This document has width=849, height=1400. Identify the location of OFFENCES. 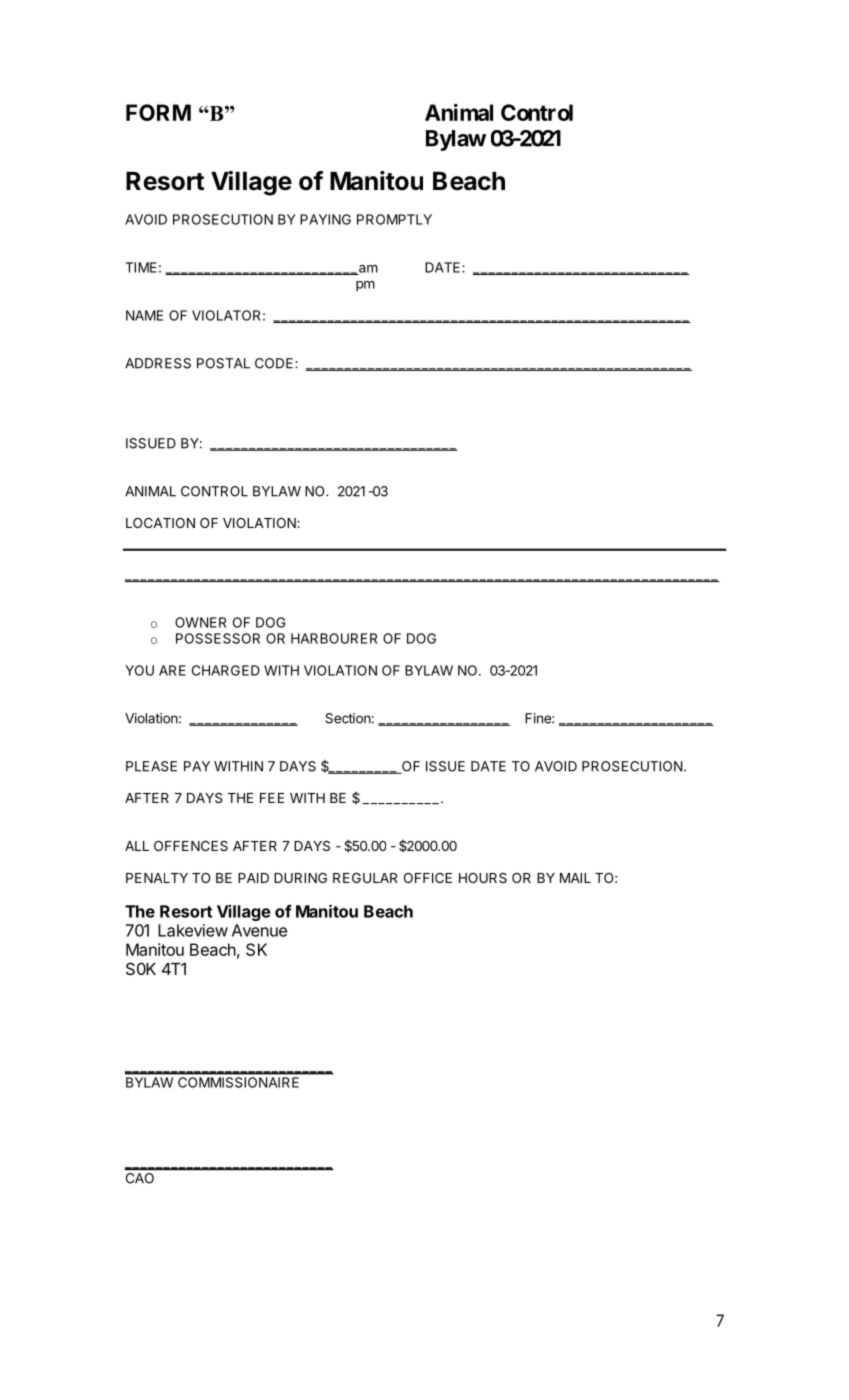
(191, 846).
